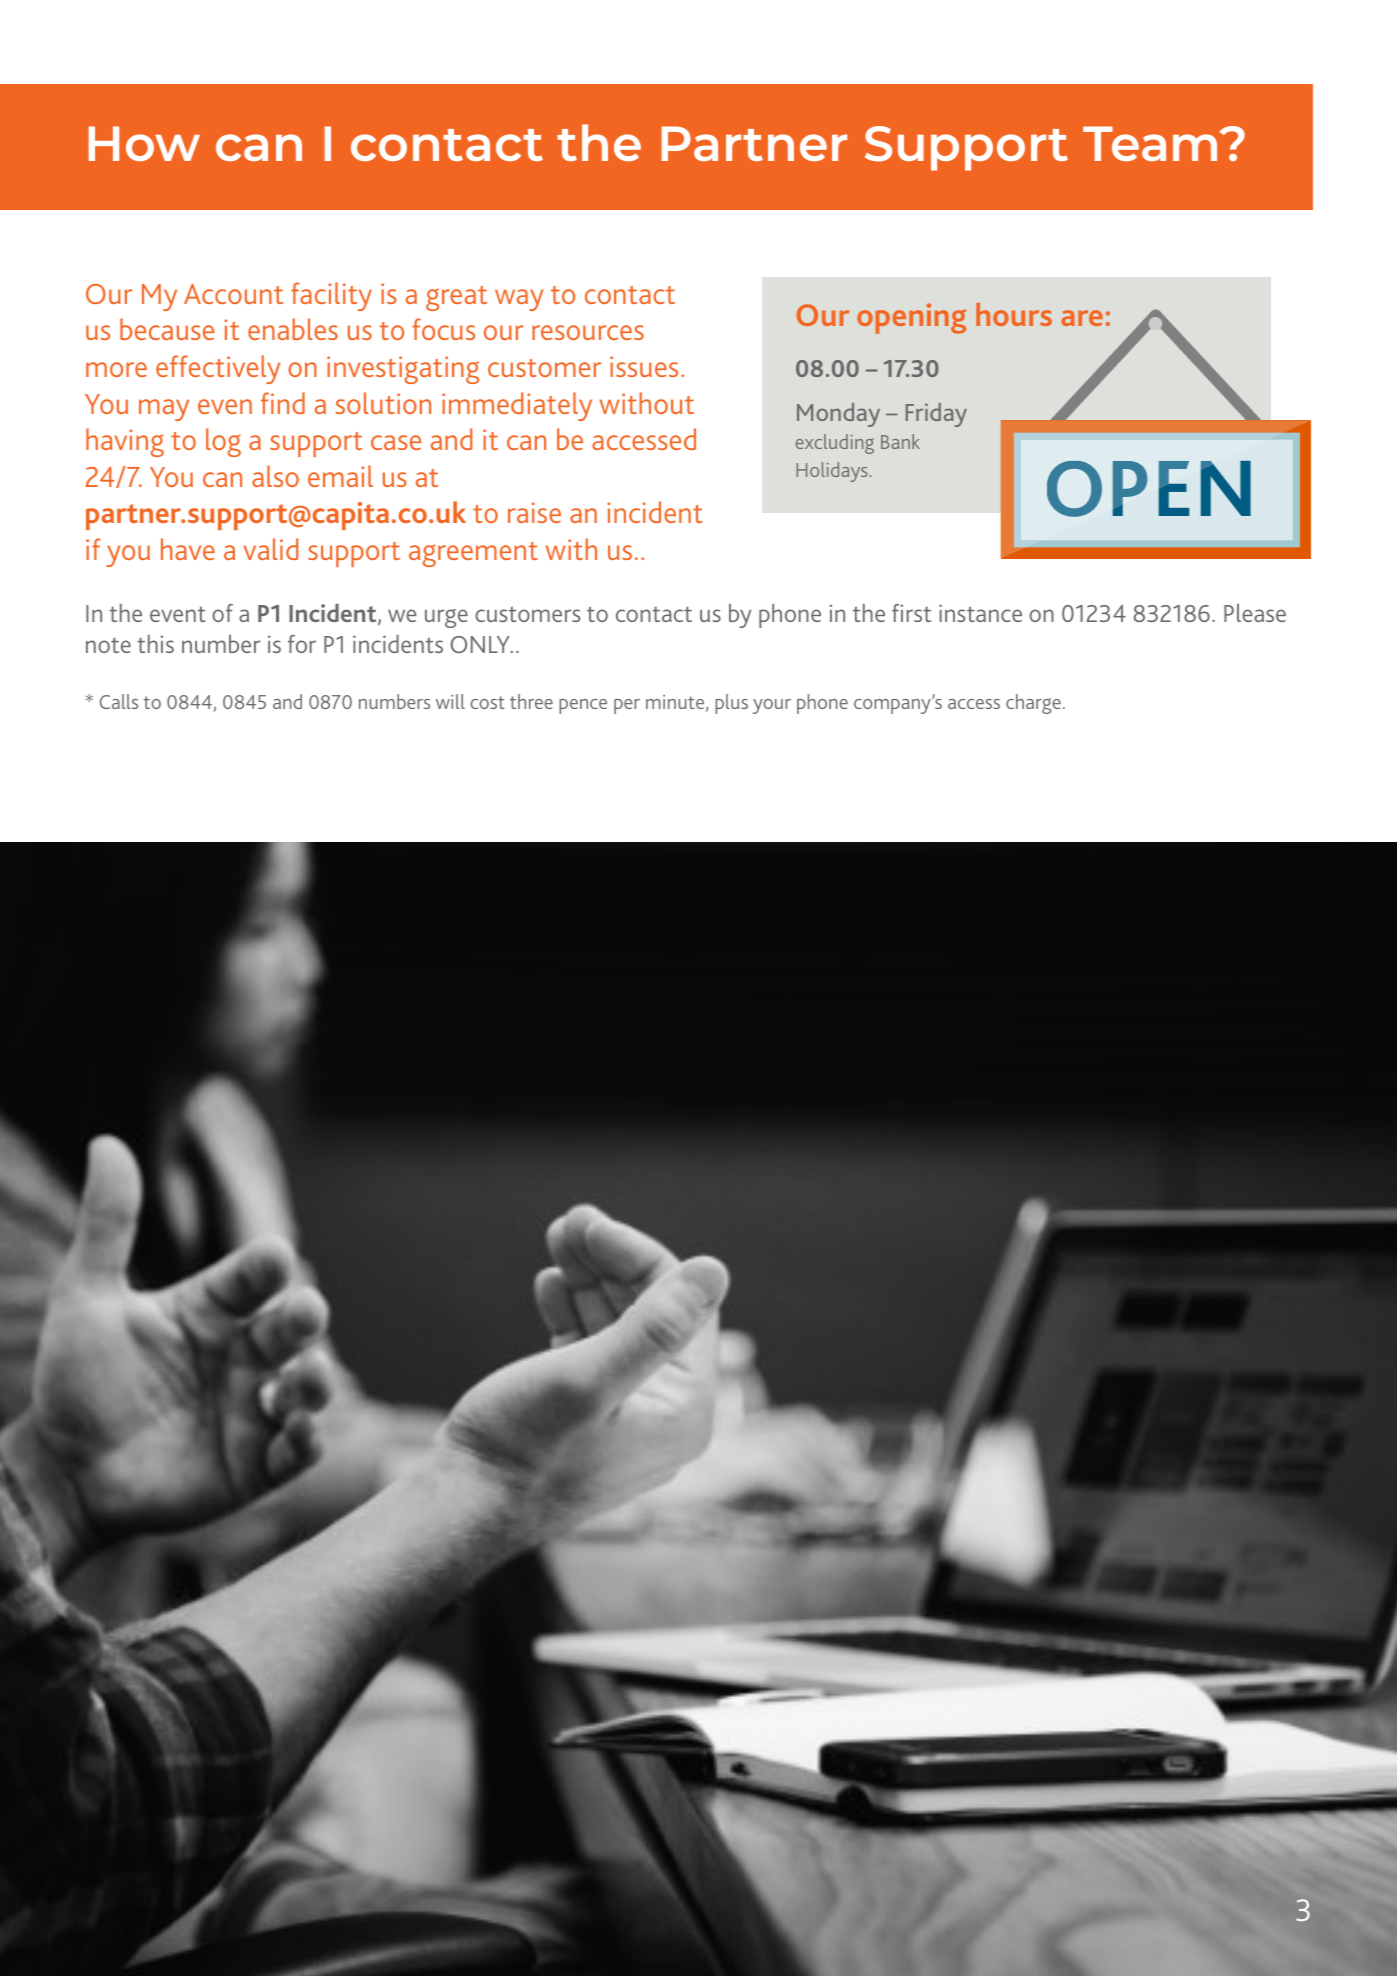 The height and width of the page is (1976, 1397). I want to click on Monday, so click(838, 415).
